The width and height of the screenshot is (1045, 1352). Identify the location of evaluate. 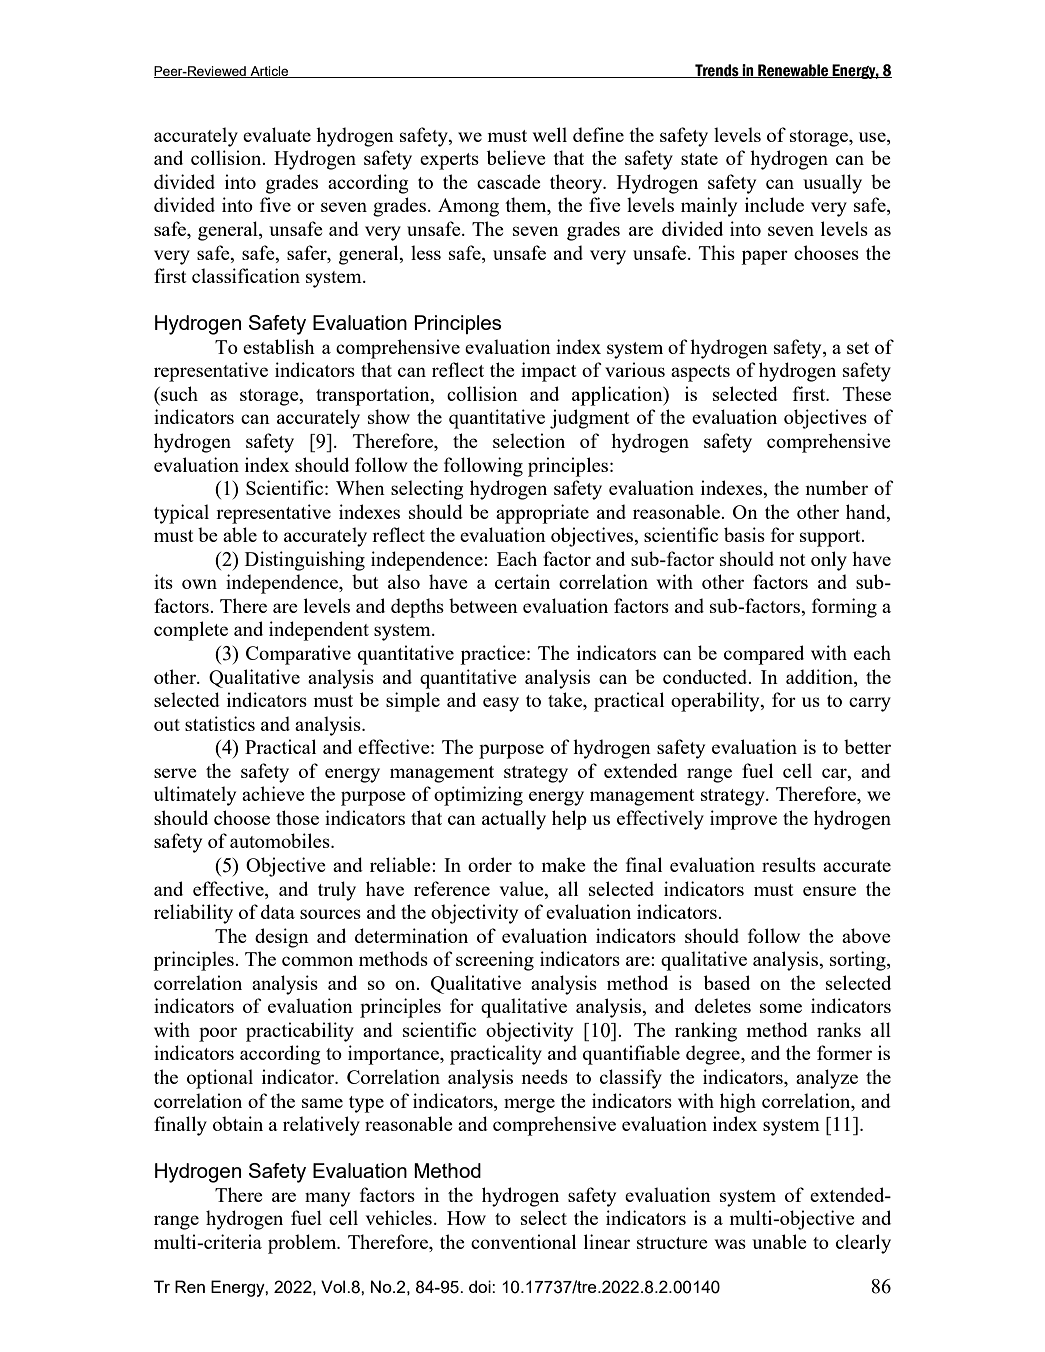
(277, 134).
